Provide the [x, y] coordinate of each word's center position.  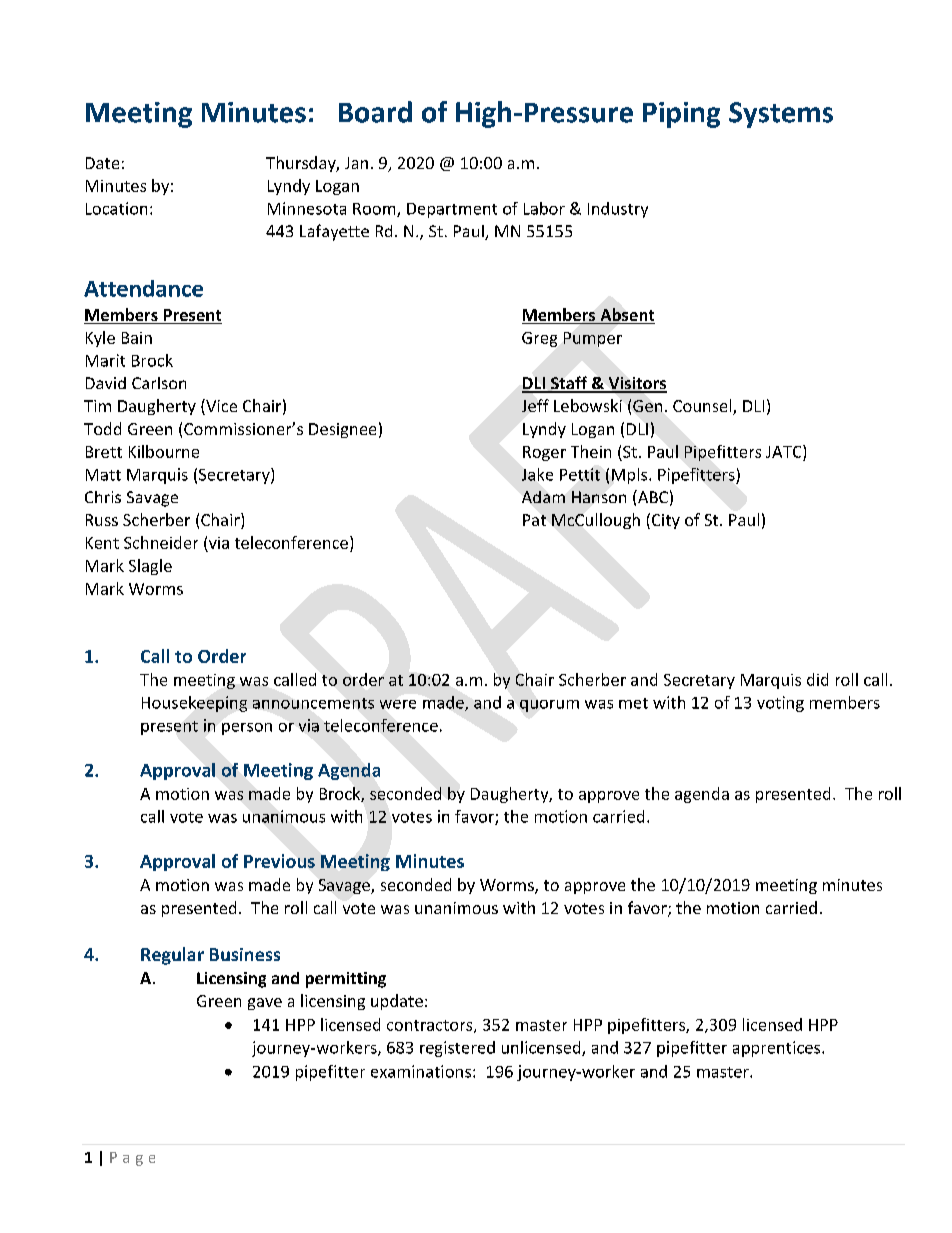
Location [116, 208]
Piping [681, 115]
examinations [421, 1071]
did [817, 679]
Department [452, 210]
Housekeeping [194, 704]
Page [132, 1159]
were [398, 704]
